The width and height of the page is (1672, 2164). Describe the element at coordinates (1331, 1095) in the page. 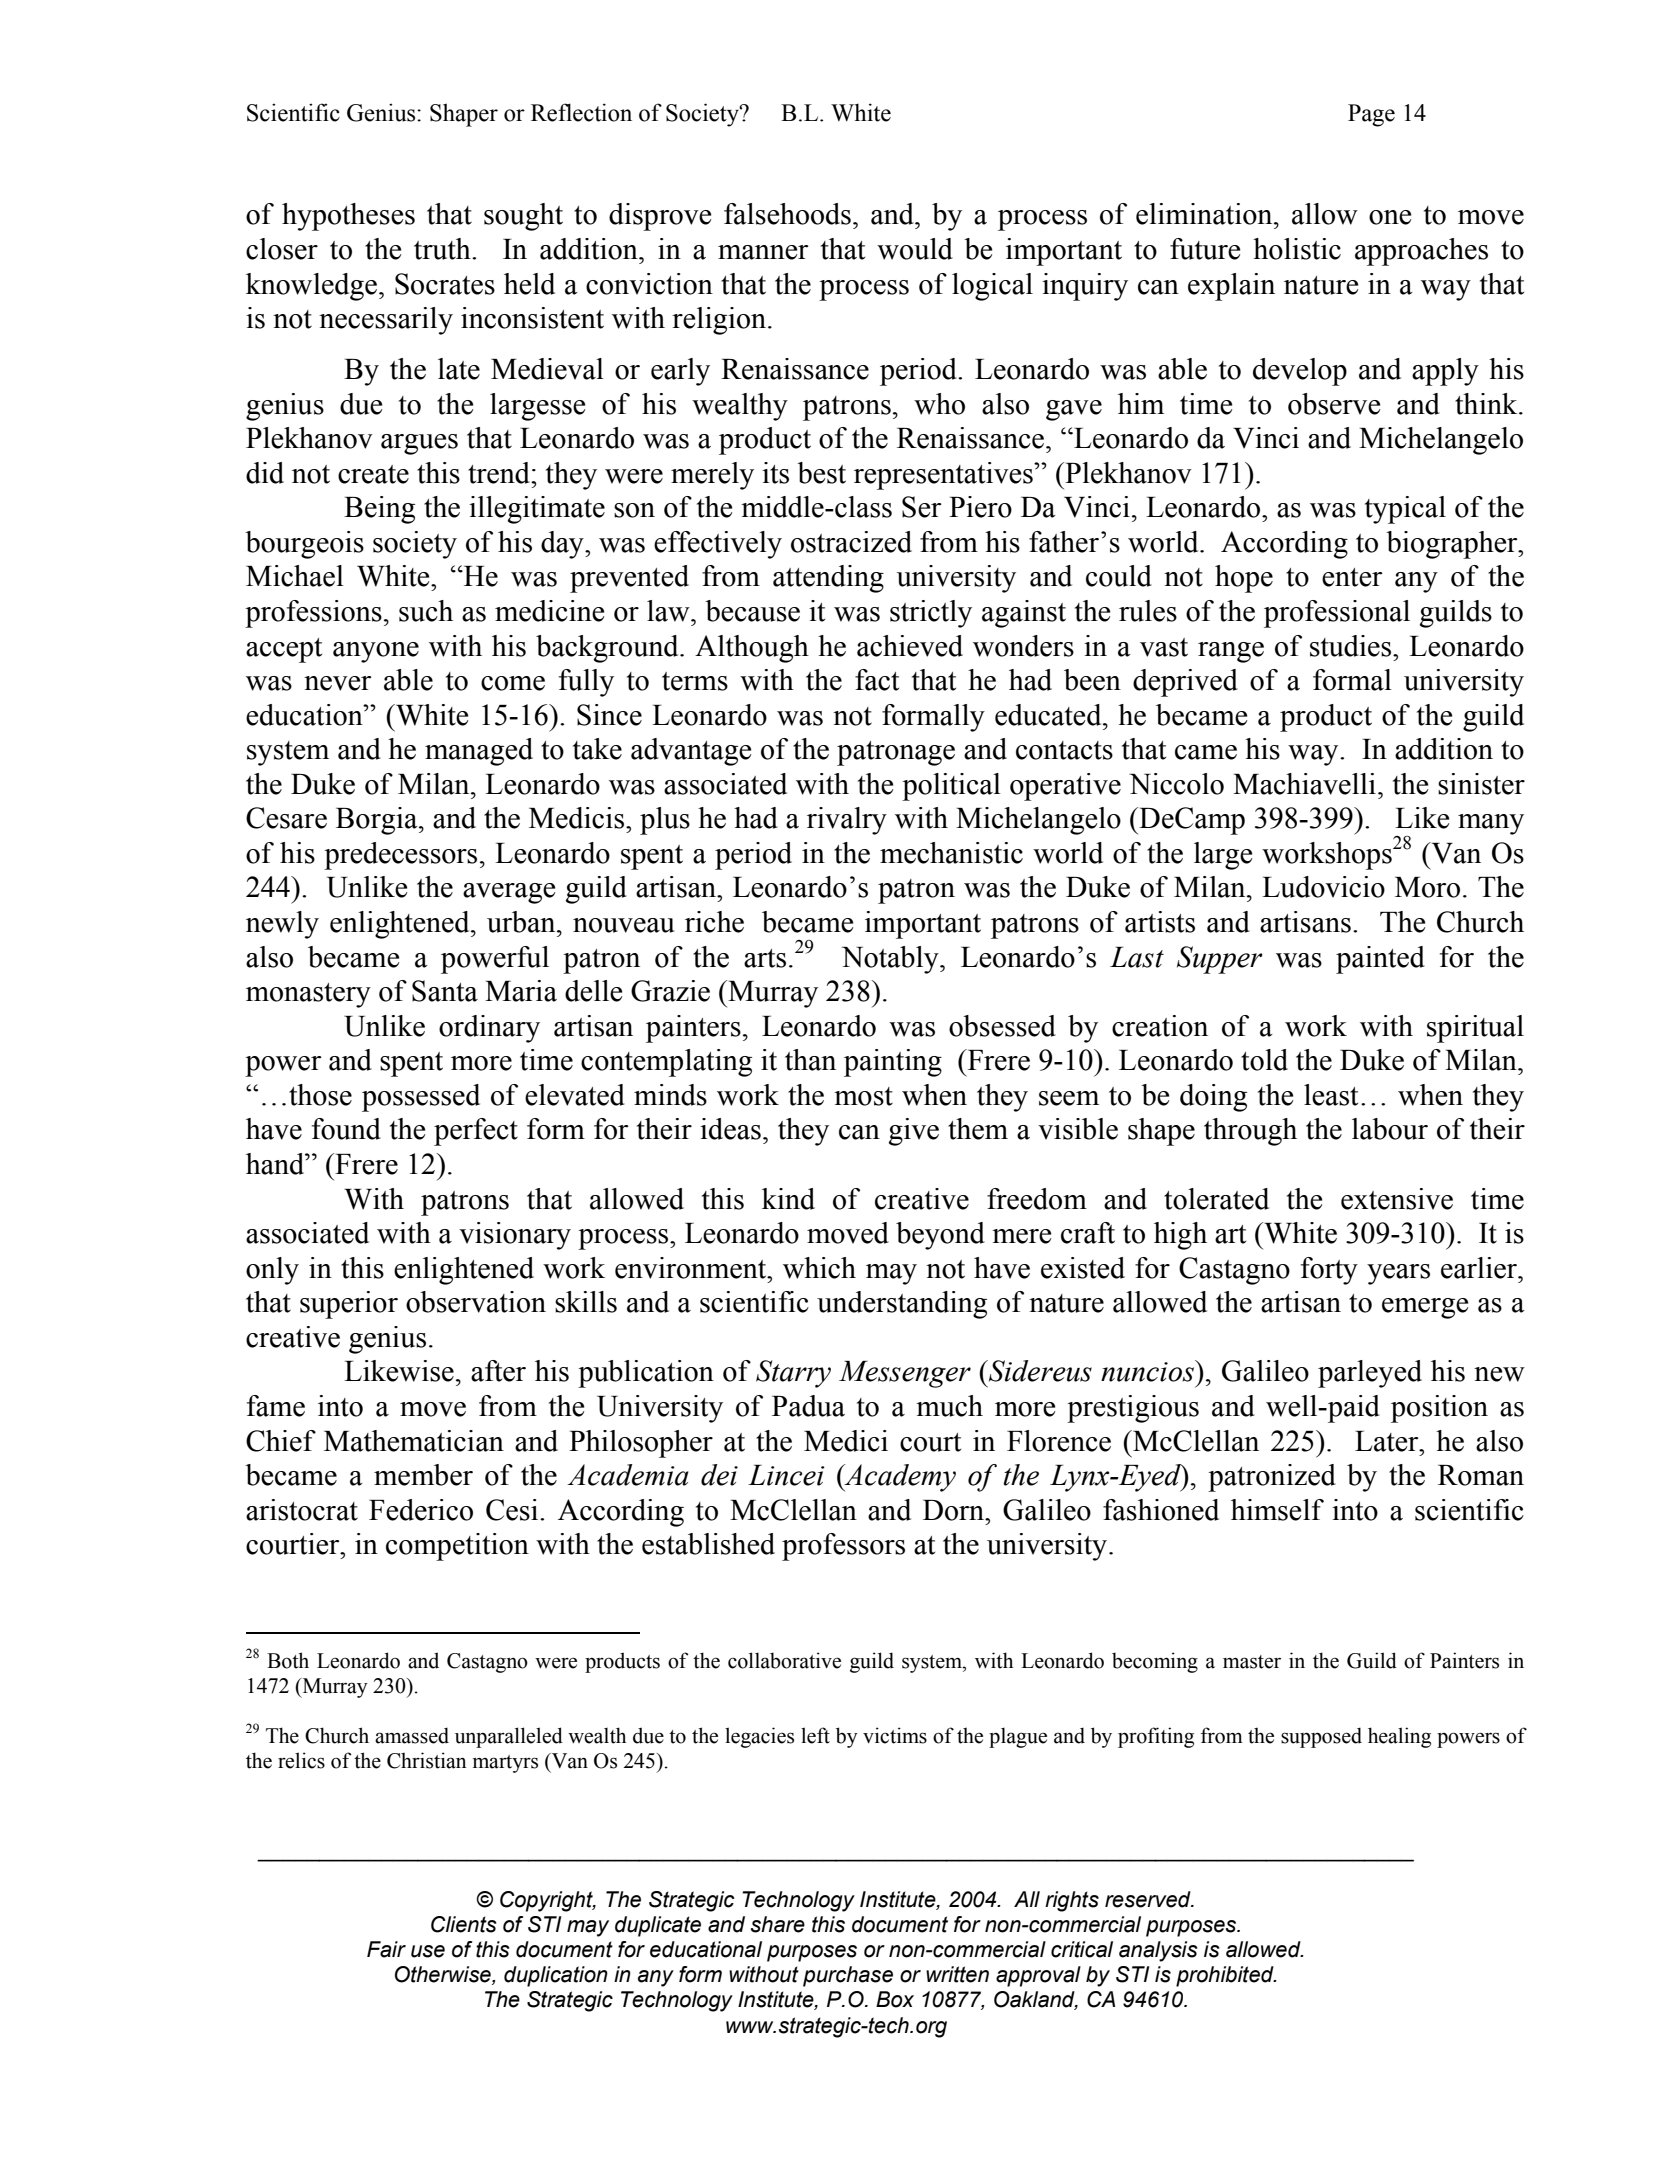

I see `least` at that location.
